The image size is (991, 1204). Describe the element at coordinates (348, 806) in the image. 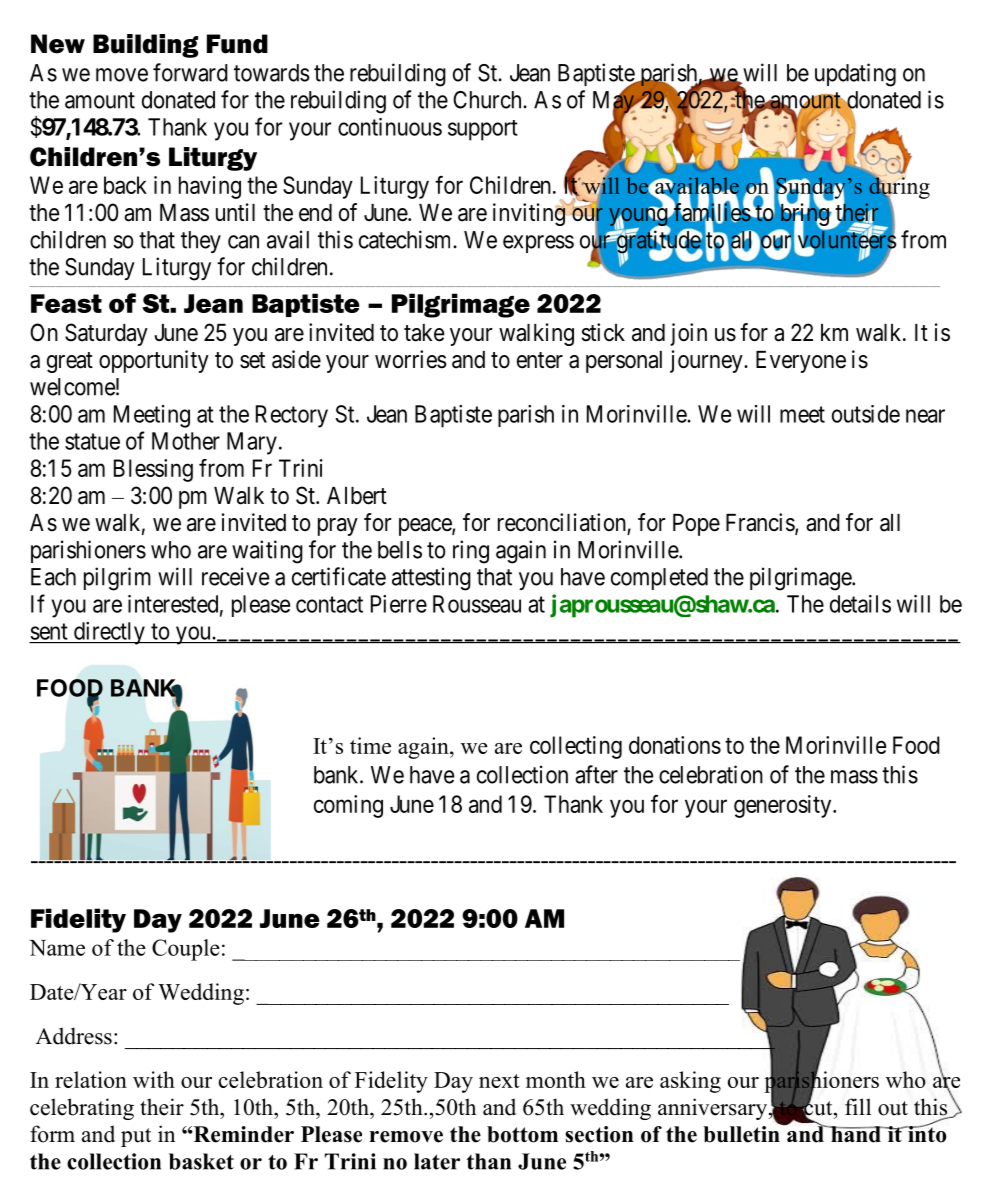

I see `coming` at that location.
